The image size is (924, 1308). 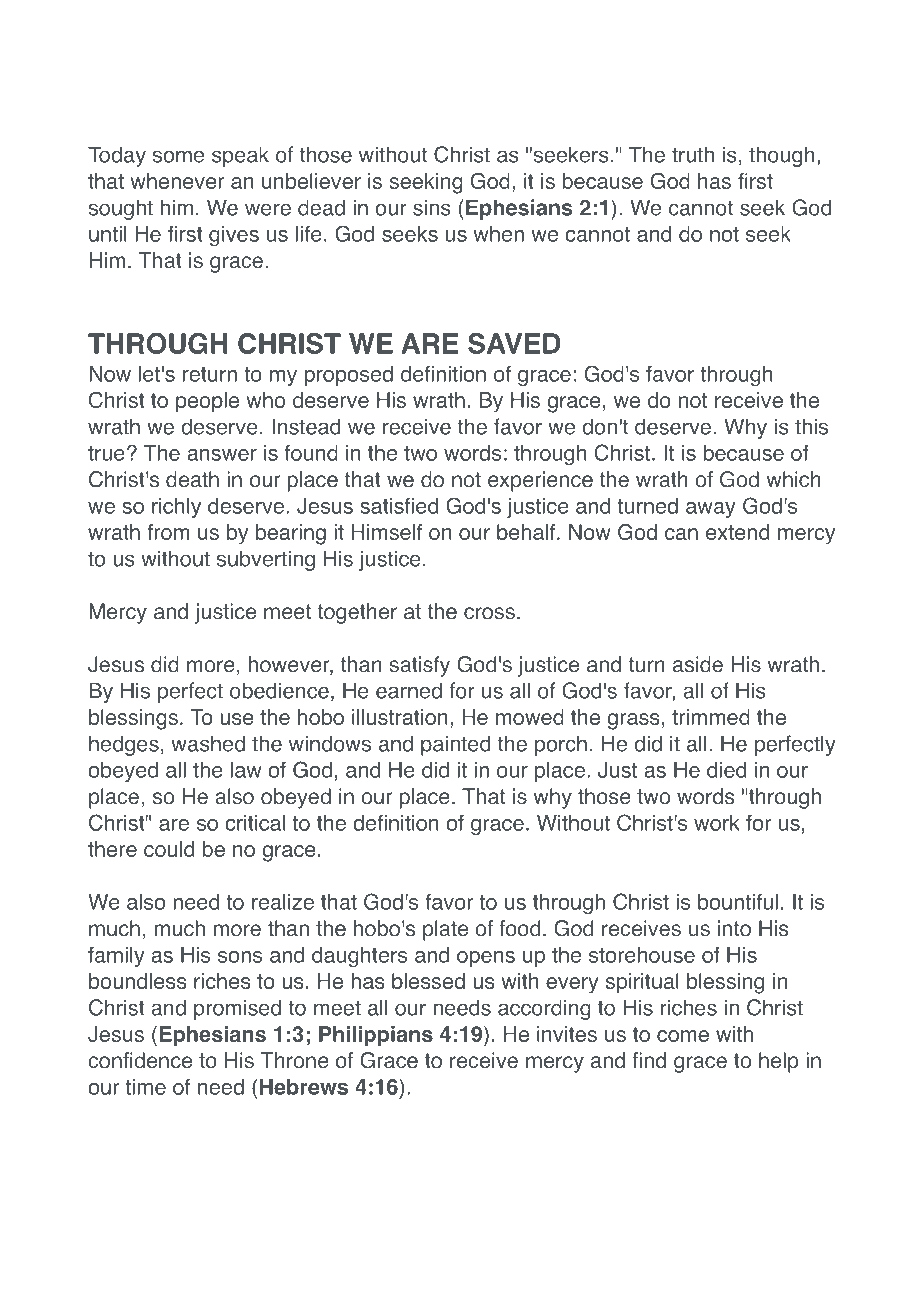 What do you see at coordinates (207, 402) in the page?
I see `people` at bounding box center [207, 402].
